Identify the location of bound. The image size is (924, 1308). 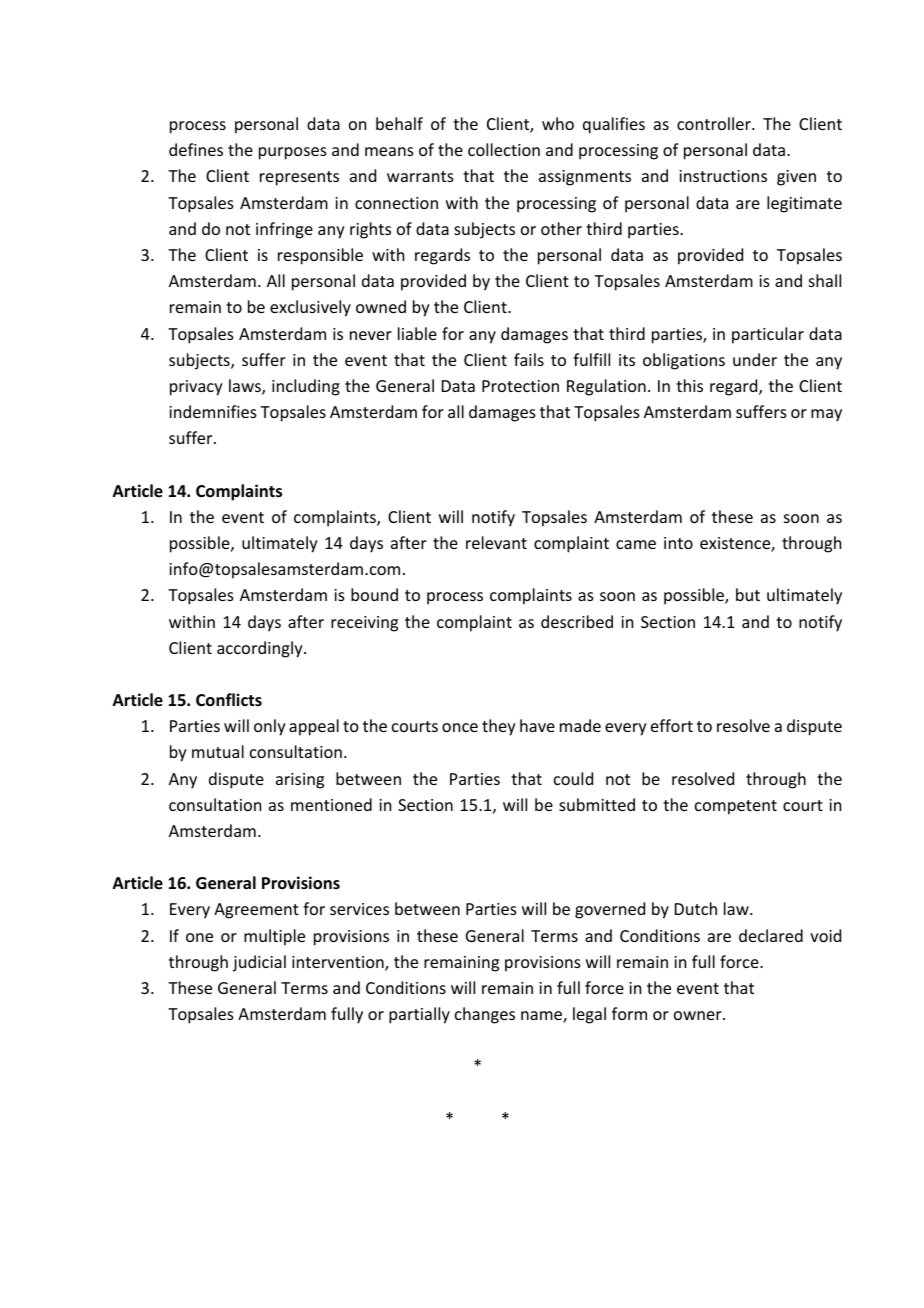
(374, 594).
